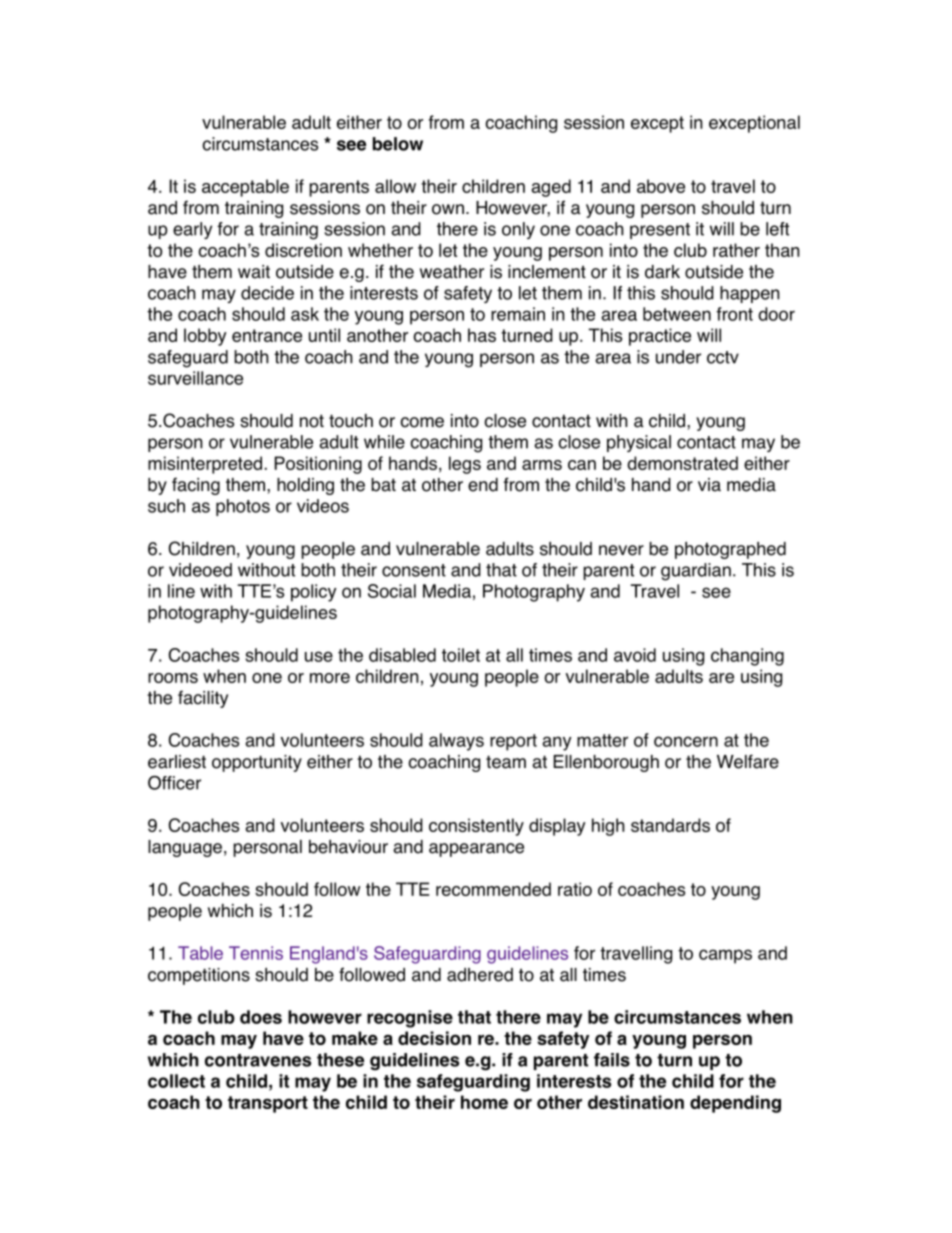 Image resolution: width=952 pixels, height=1233 pixels. I want to click on policy, so click(314, 593).
